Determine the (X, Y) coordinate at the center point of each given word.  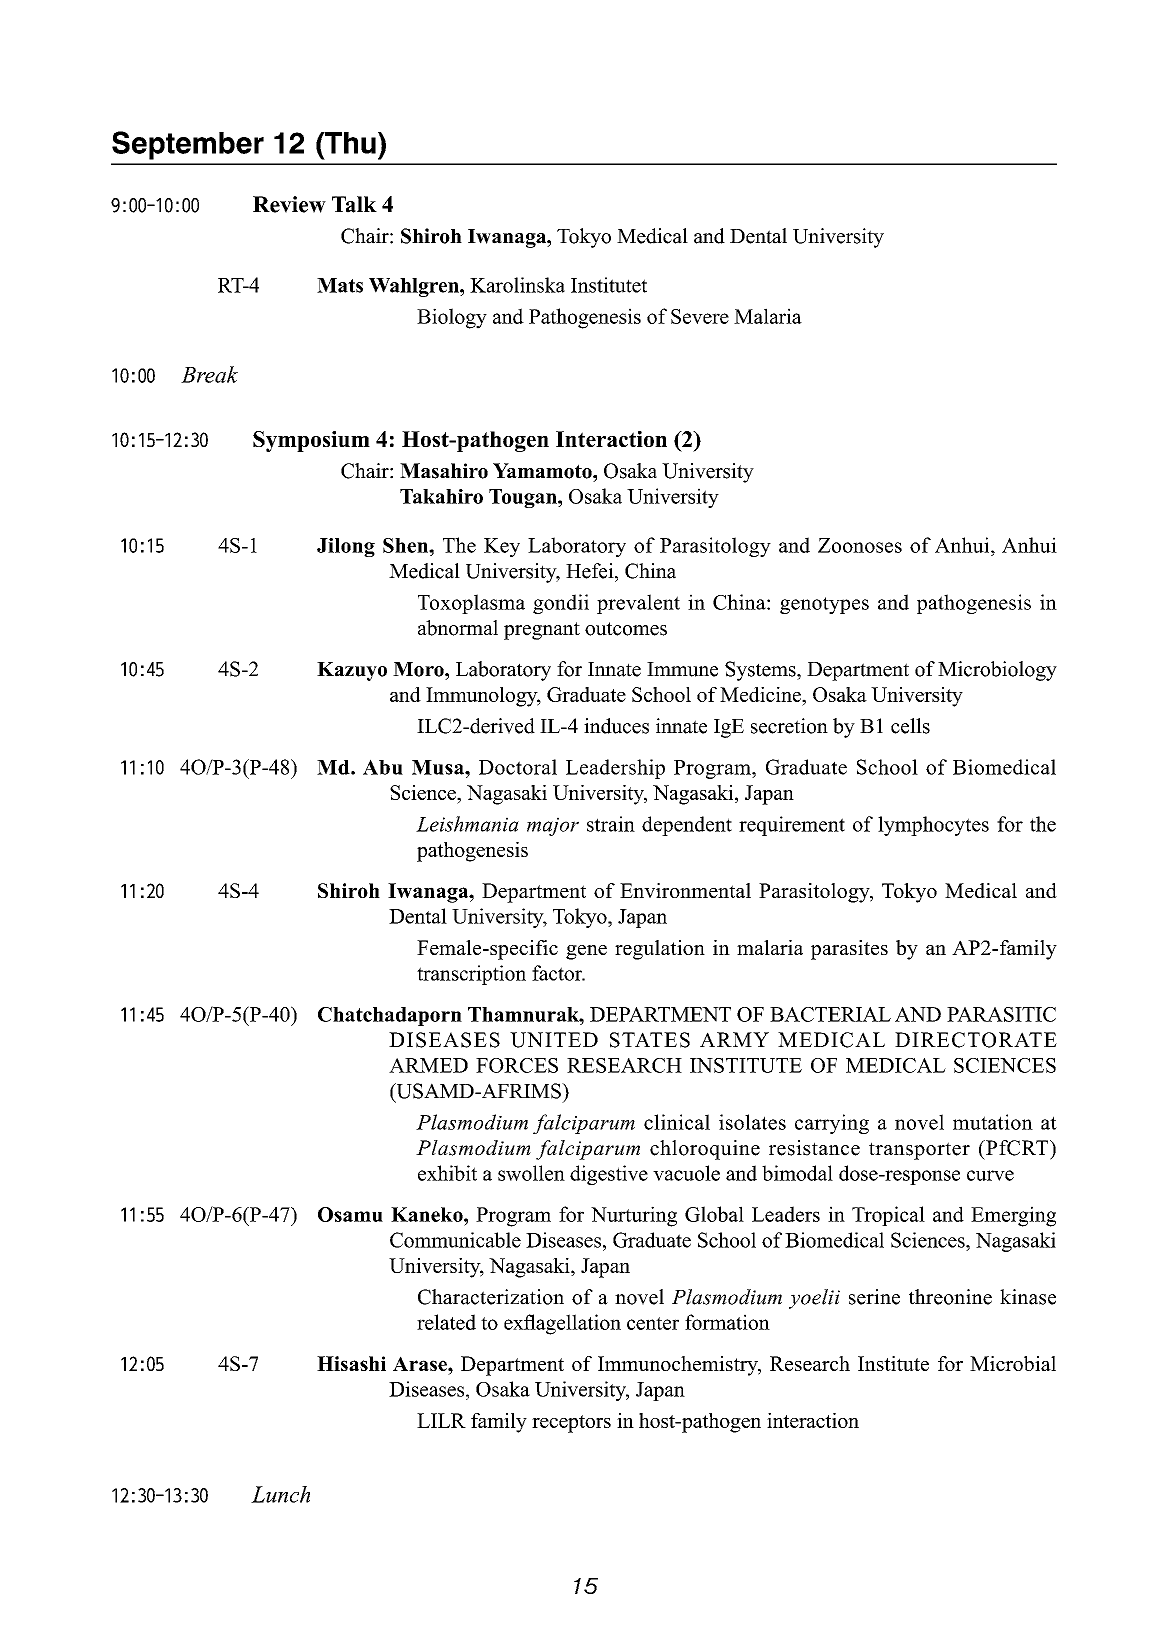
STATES (650, 1040)
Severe (700, 316)
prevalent (638, 604)
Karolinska (517, 285)
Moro (419, 669)
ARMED (428, 1065)
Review (289, 204)
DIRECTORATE (976, 1040)
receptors (571, 1424)
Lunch (280, 1494)
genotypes (824, 605)
